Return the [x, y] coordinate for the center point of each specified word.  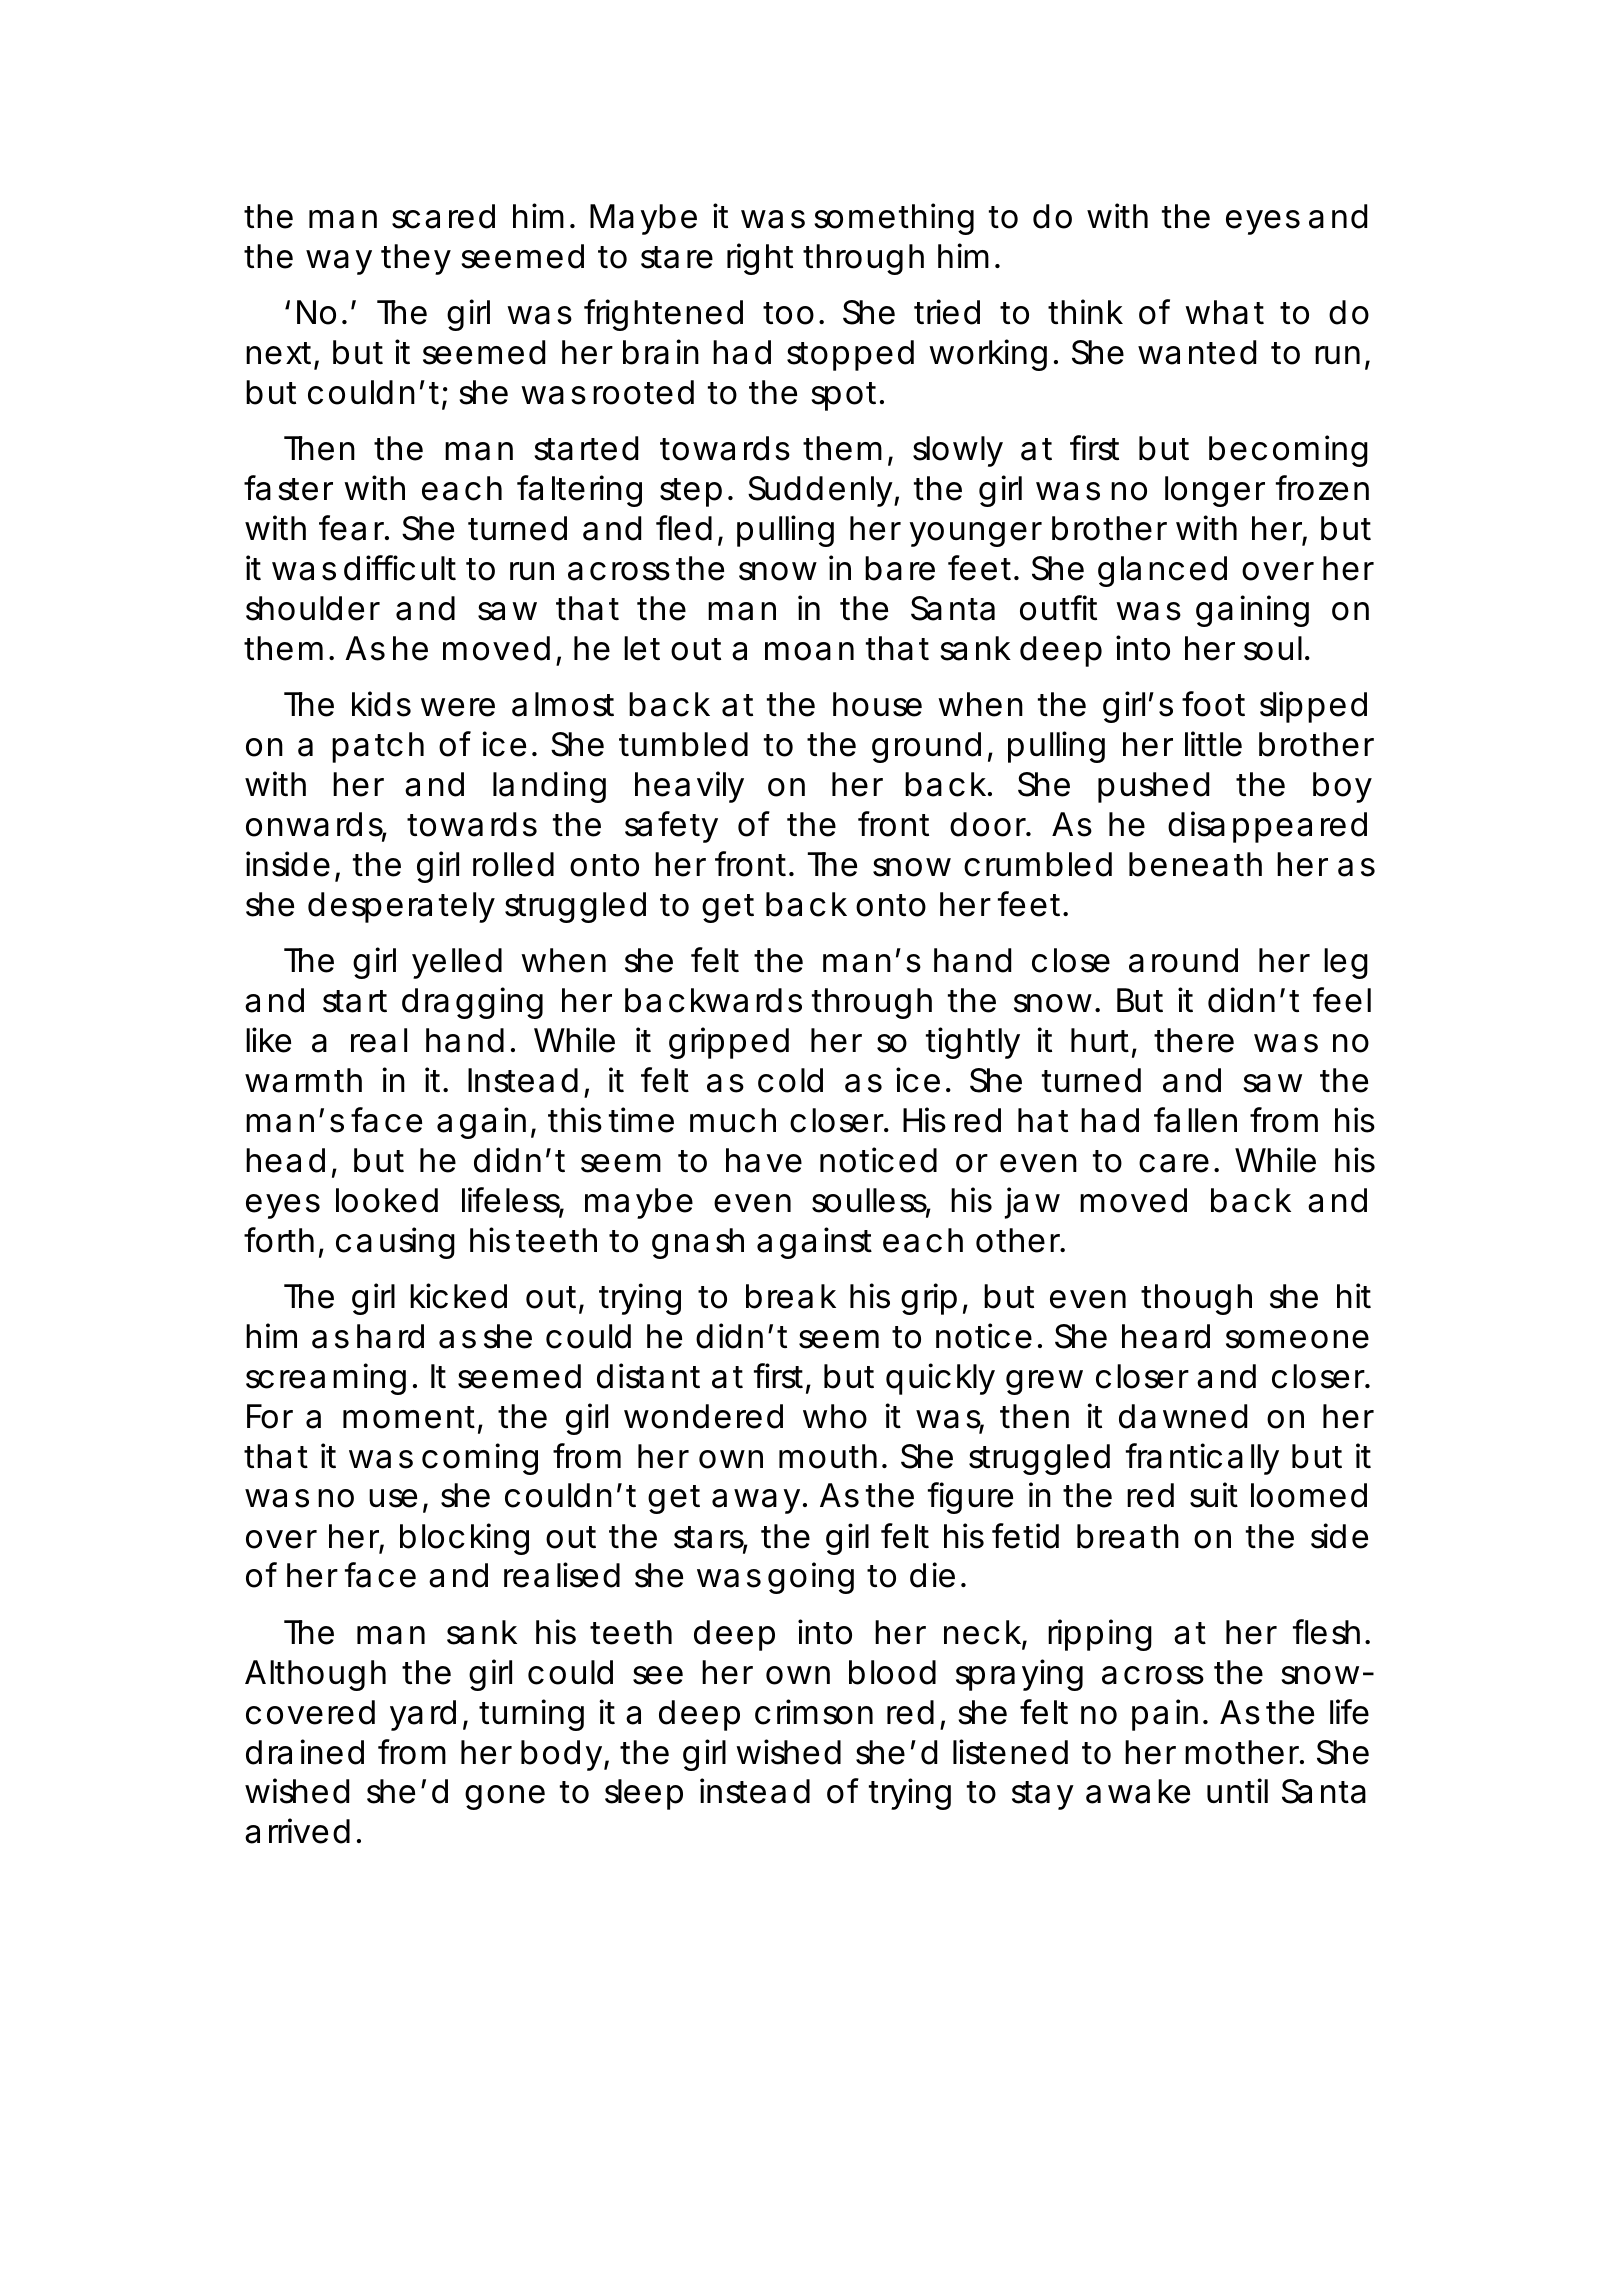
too [788, 313]
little [1213, 744]
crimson [814, 1712]
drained [305, 1752]
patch [378, 747]
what [1224, 312]
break [791, 1296]
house [877, 704]
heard [1166, 1336]
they [416, 259]
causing [395, 1243]
